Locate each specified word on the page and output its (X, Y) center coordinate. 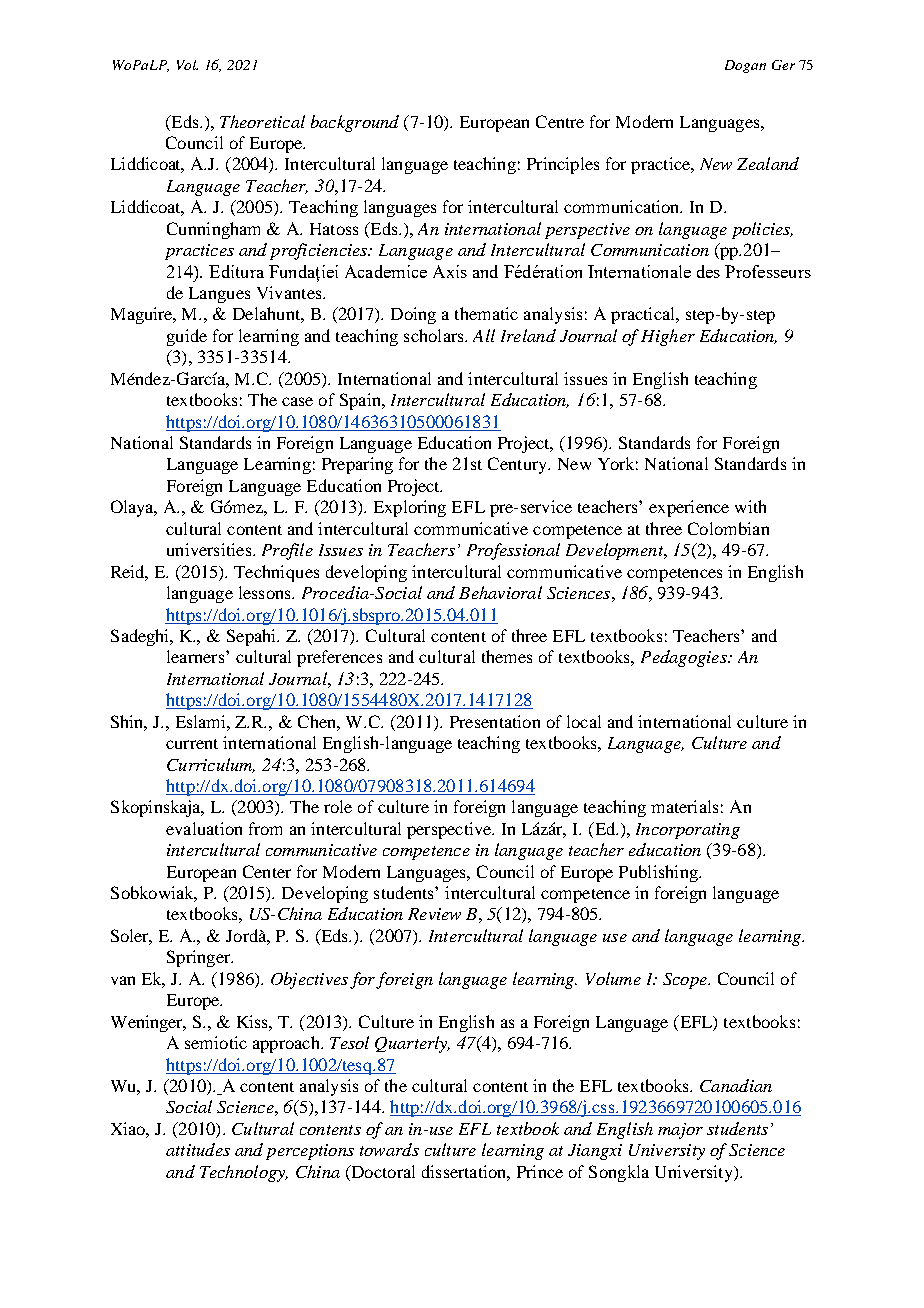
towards (389, 1149)
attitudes (198, 1149)
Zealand (768, 163)
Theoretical (262, 121)
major (680, 1131)
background (355, 123)
